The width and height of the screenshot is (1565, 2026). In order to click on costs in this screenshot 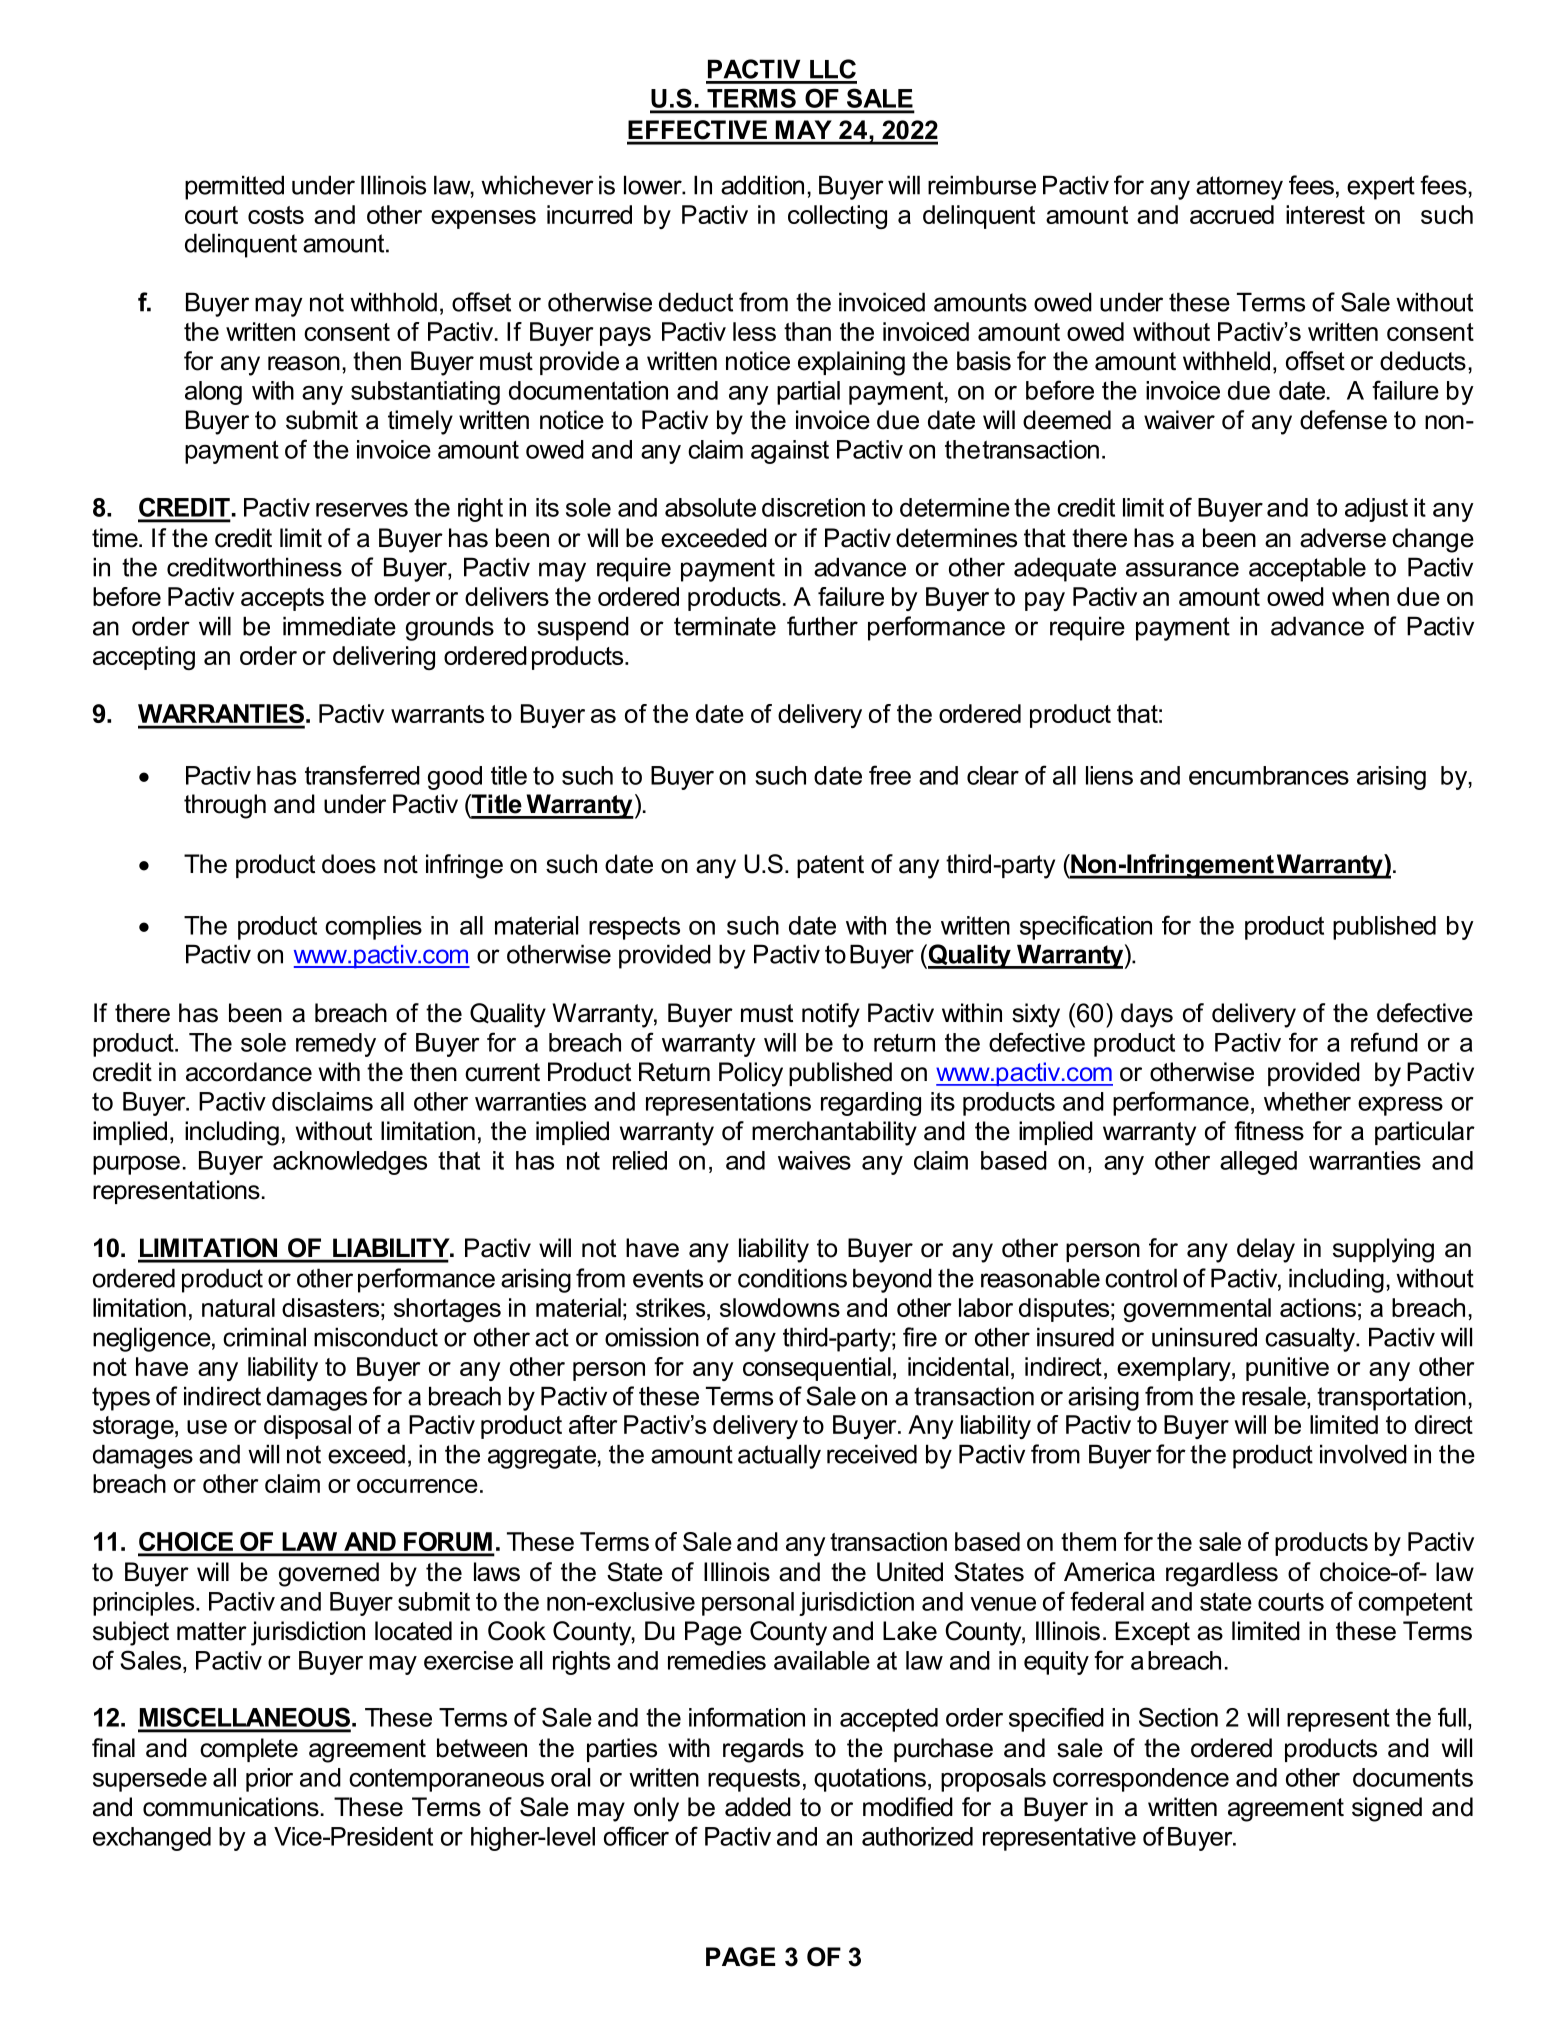, I will do `click(276, 215)`.
